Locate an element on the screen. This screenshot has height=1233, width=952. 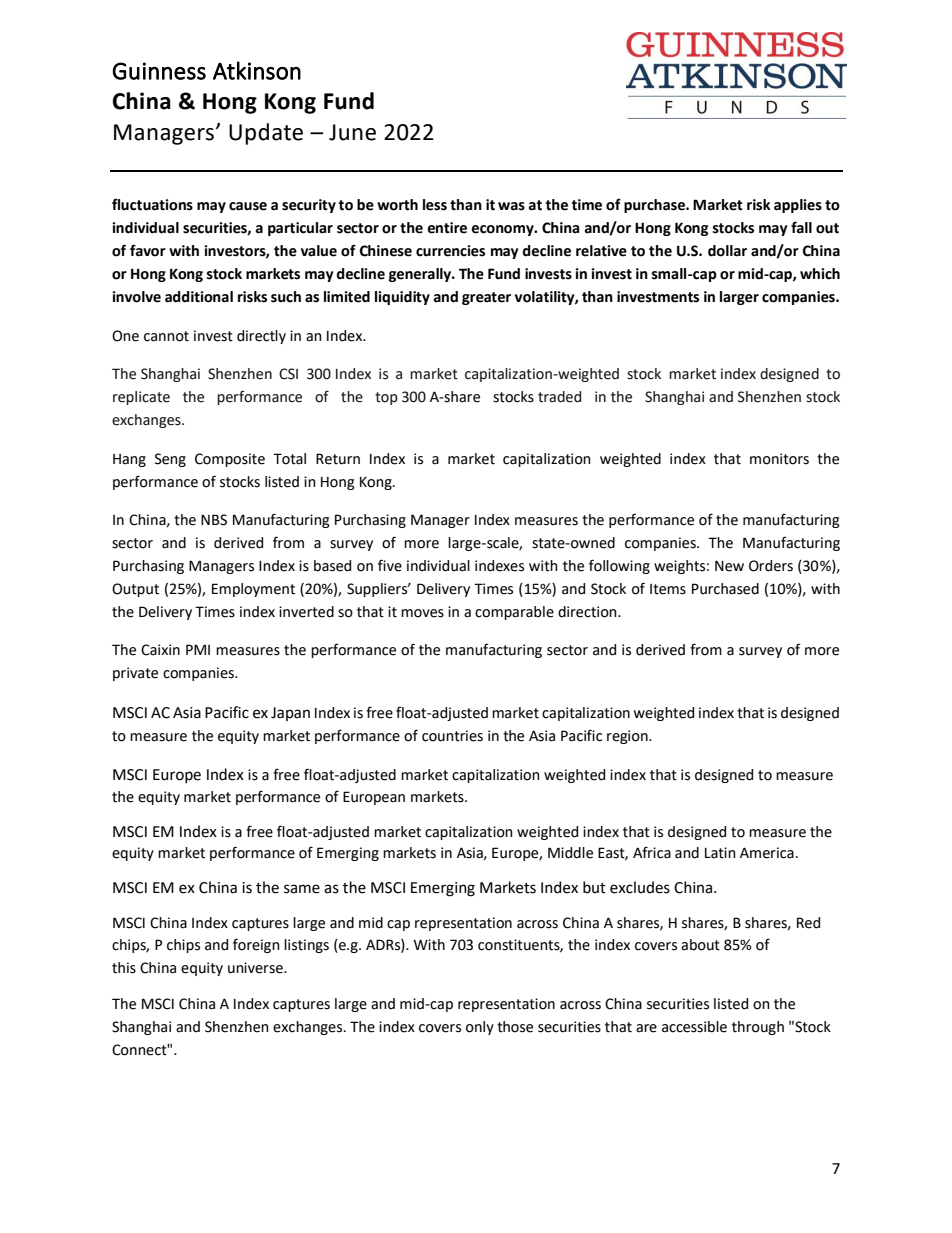
PMI is located at coordinates (198, 649).
